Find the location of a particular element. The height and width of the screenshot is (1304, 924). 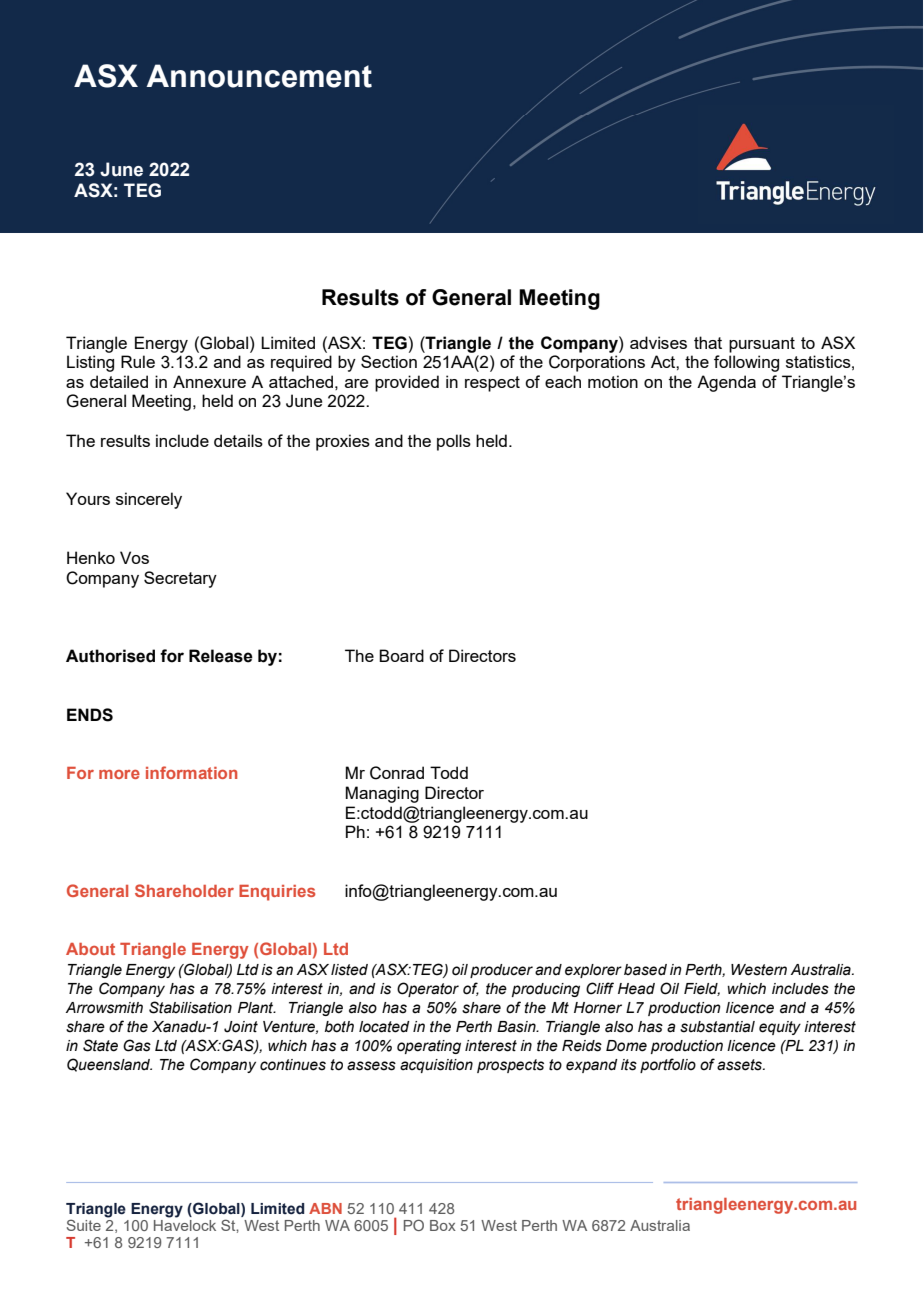

Announcement is located at coordinates (259, 76).
